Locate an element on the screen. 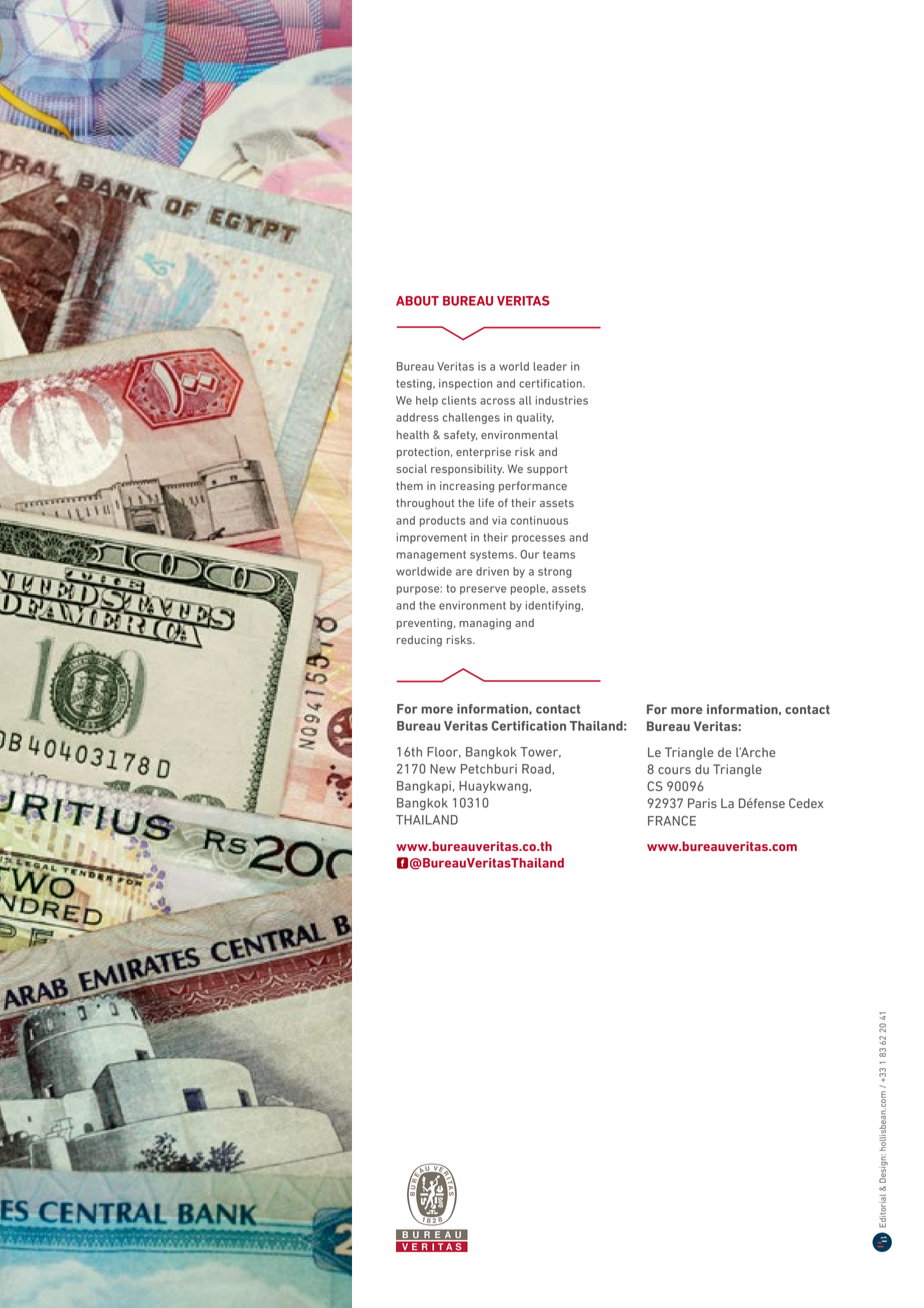 Image resolution: width=924 pixels, height=1308 pixels. management is located at coordinates (431, 555).
